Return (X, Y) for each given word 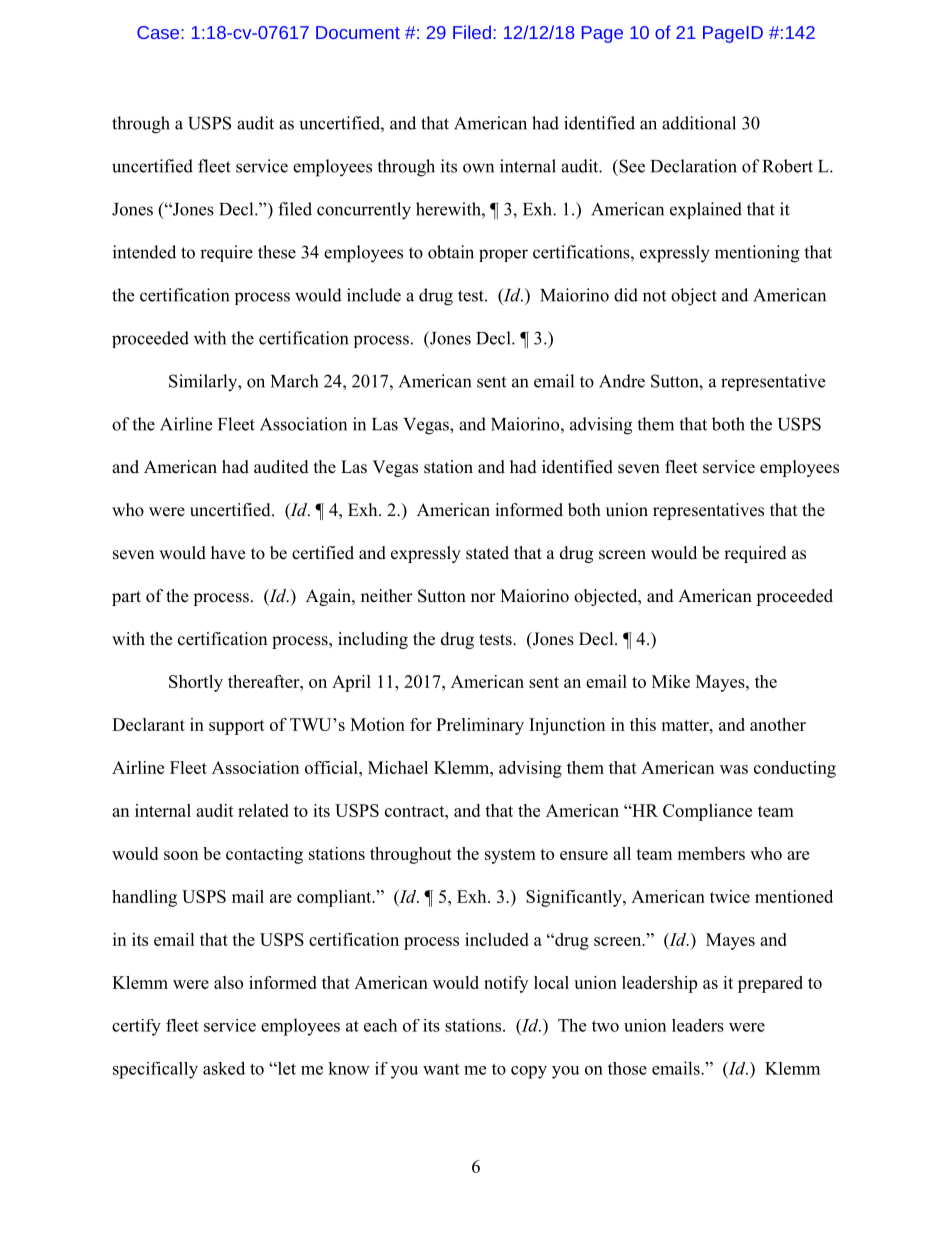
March (294, 381)
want (441, 1069)
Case (159, 32)
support (237, 727)
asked (224, 1068)
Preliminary (480, 726)
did (626, 295)
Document (358, 32)
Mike (671, 681)
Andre (622, 381)
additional (699, 123)
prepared (770, 984)
